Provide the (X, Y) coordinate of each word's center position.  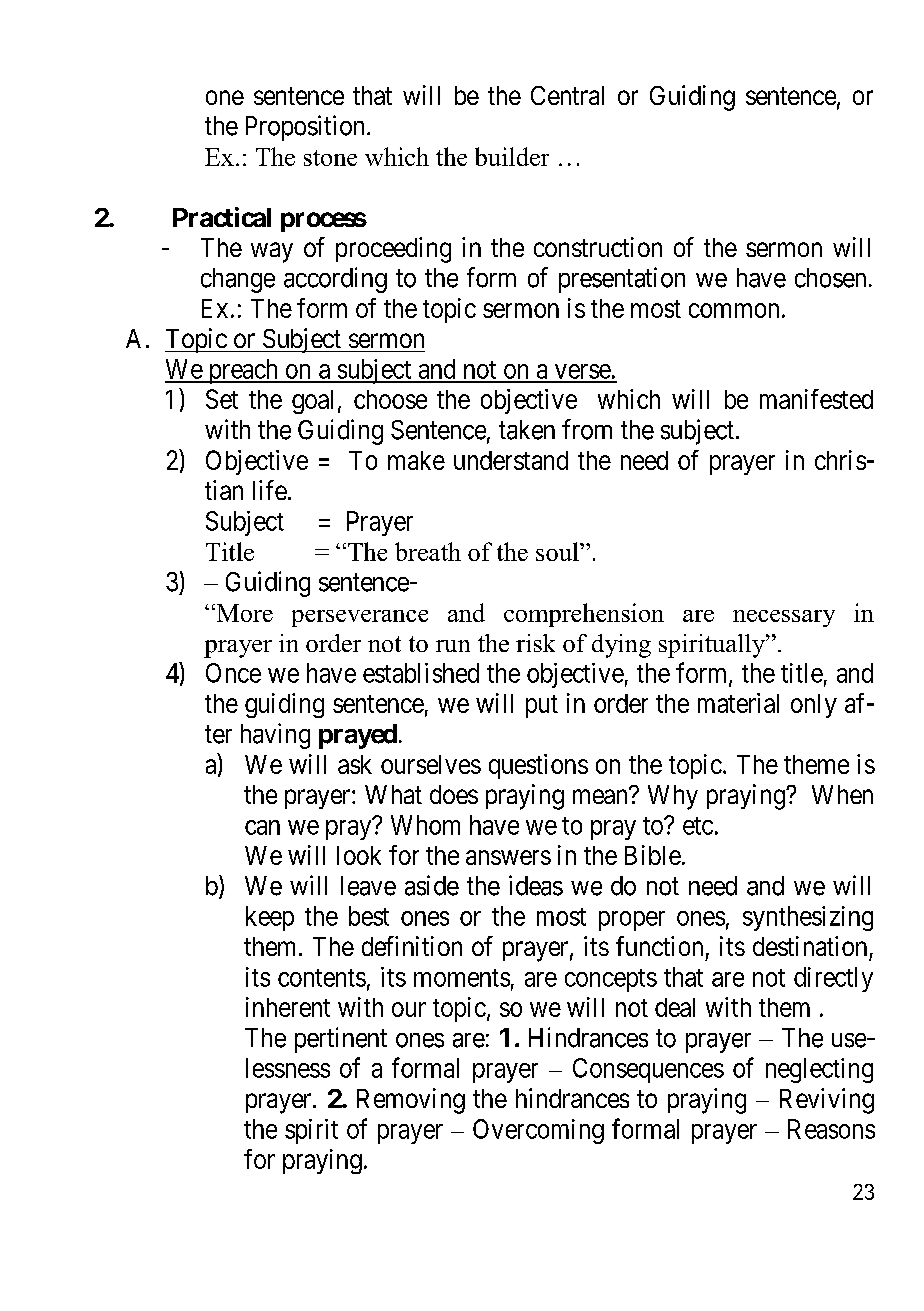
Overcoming (538, 1131)
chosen (830, 278)
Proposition (305, 128)
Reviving (827, 1101)
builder (512, 156)
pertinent (341, 1040)
